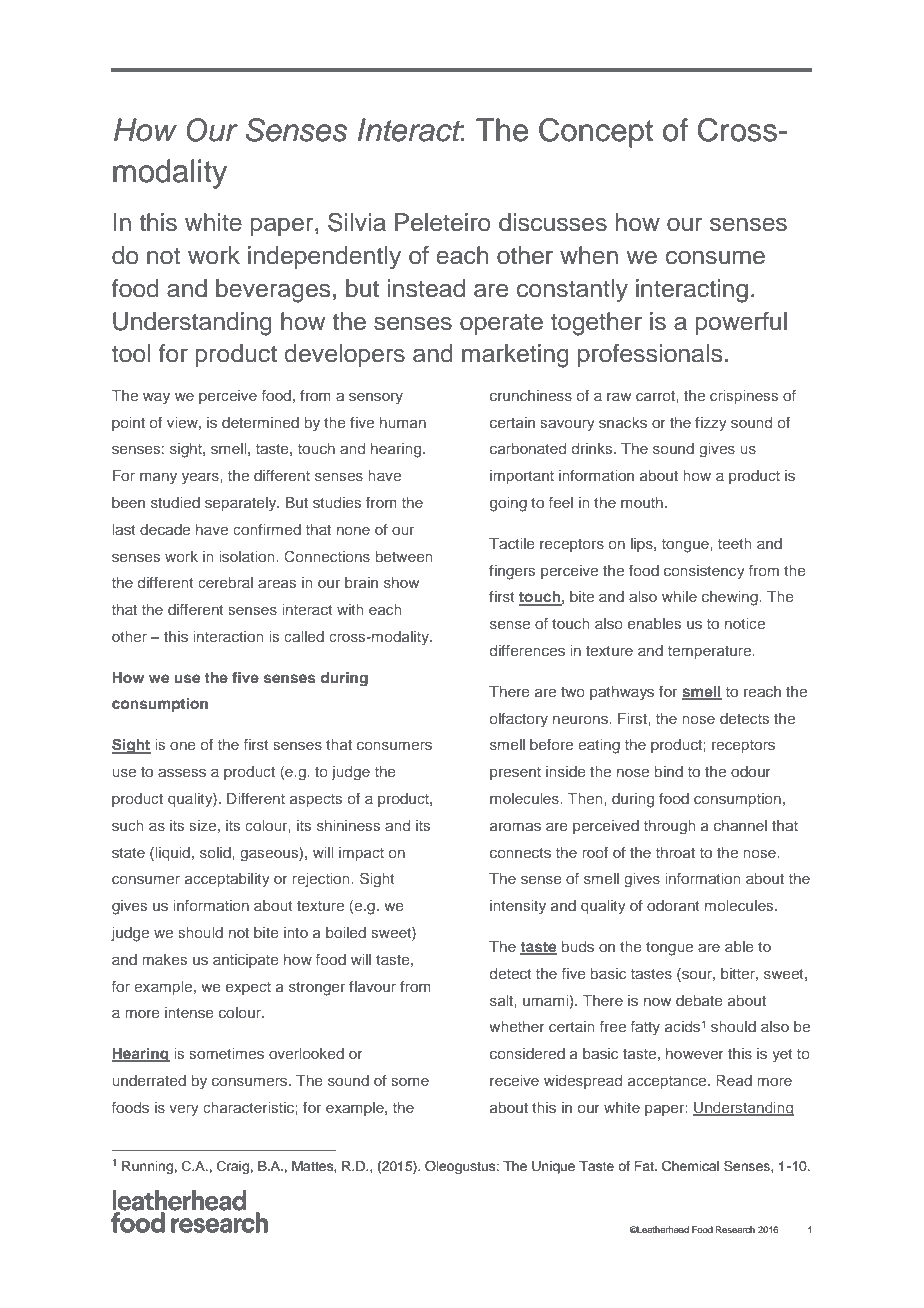  What do you see at coordinates (184, 1110) in the screenshot?
I see `very` at bounding box center [184, 1110].
